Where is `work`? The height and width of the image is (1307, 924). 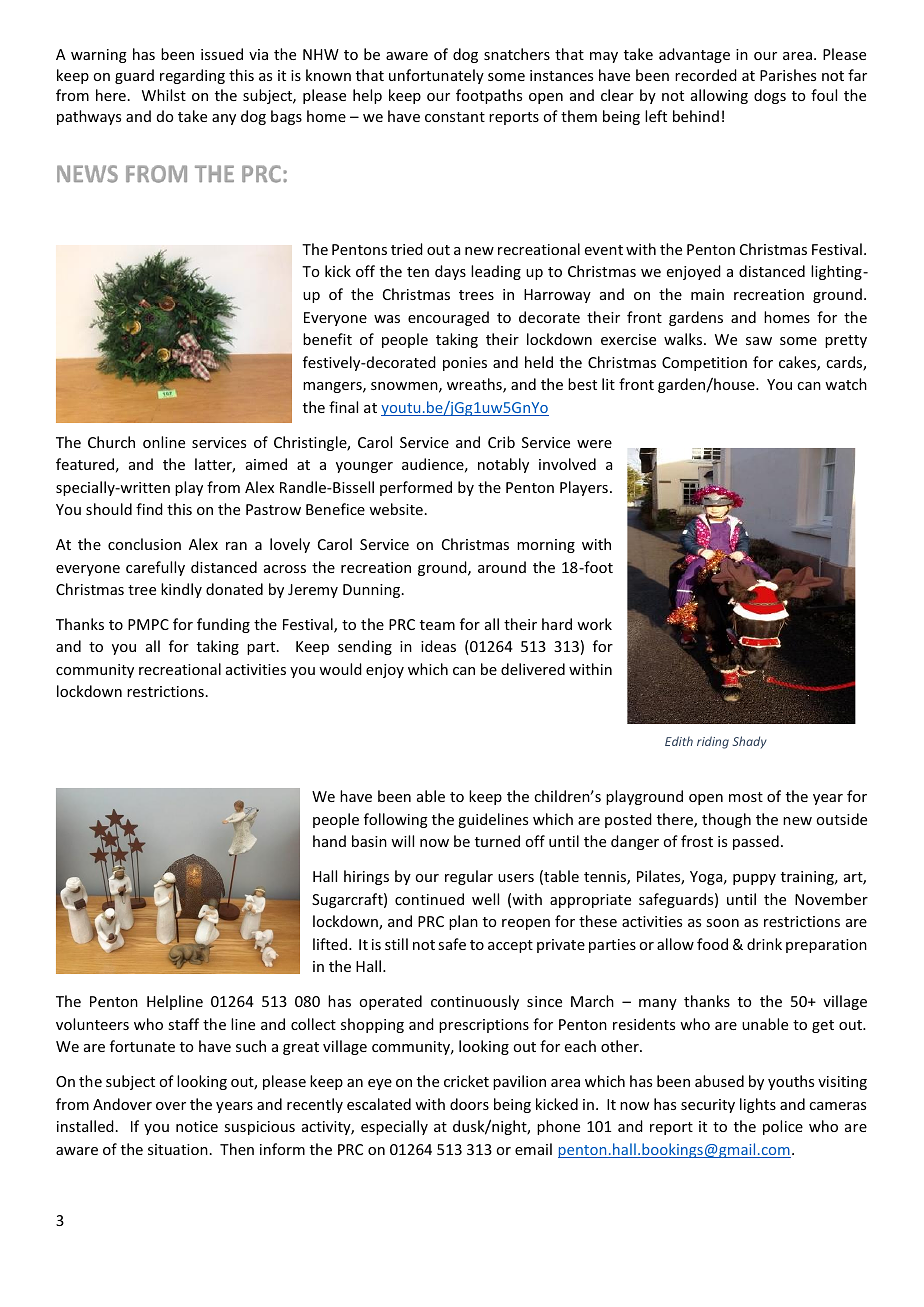 work is located at coordinates (594, 624).
